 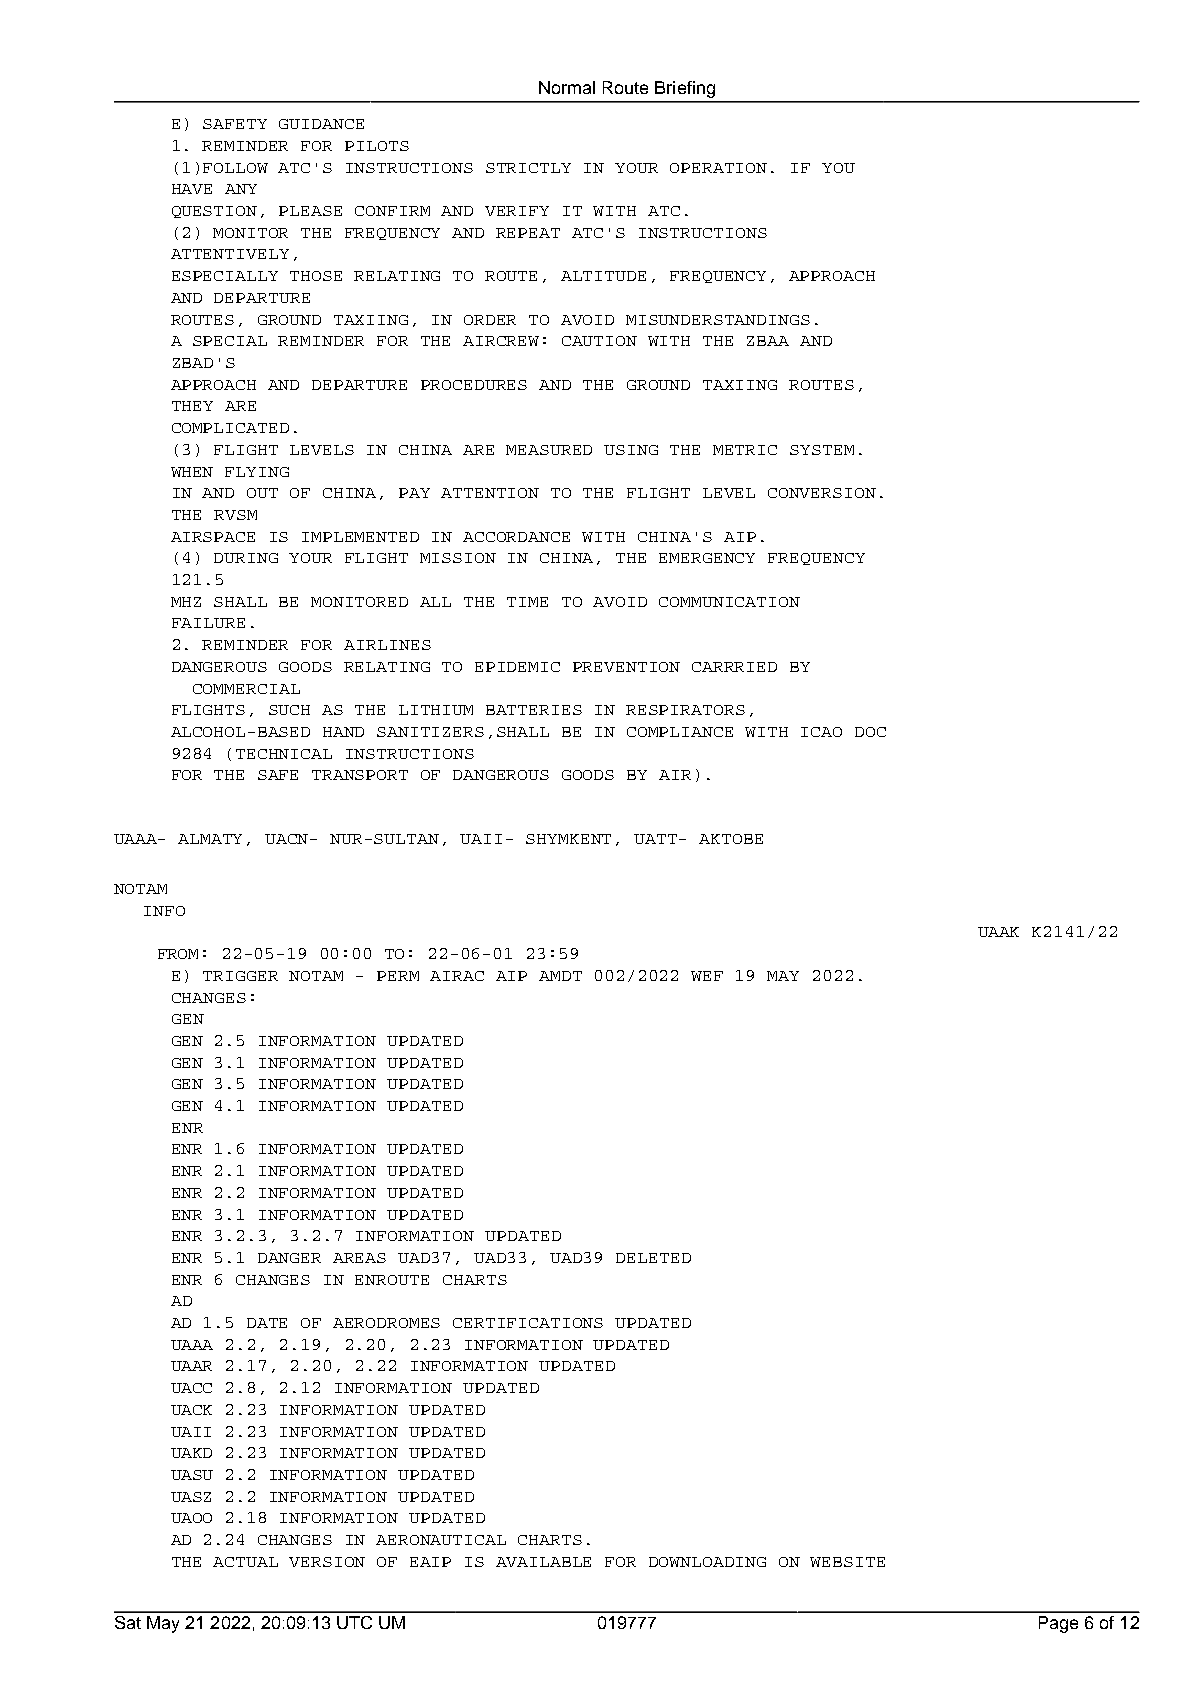 What do you see at coordinates (718, 168) in the page?
I see `OPERATION` at bounding box center [718, 168].
